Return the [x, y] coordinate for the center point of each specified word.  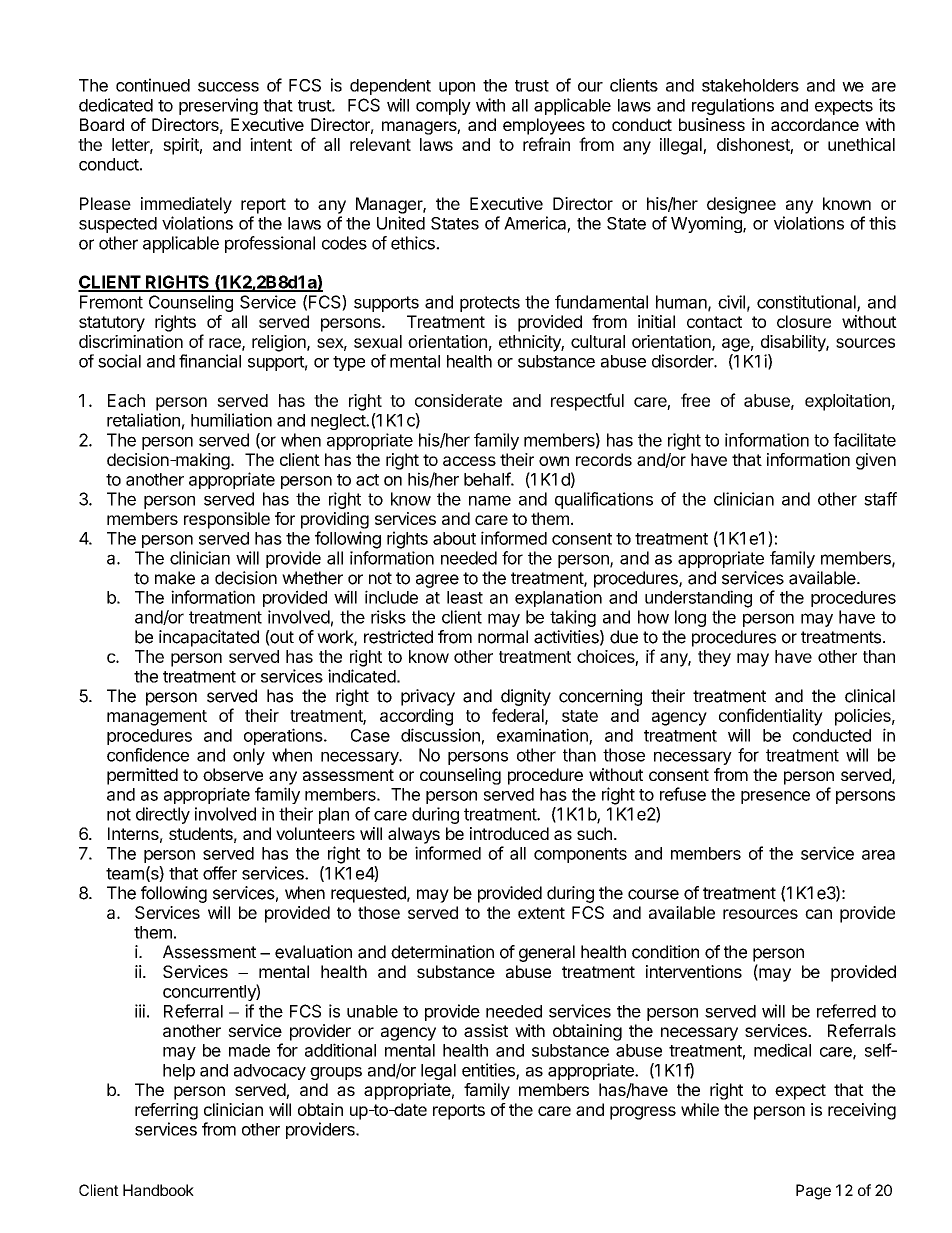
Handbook [158, 1190]
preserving [218, 106]
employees [544, 126]
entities [489, 1071]
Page [813, 1192]
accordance [815, 124]
